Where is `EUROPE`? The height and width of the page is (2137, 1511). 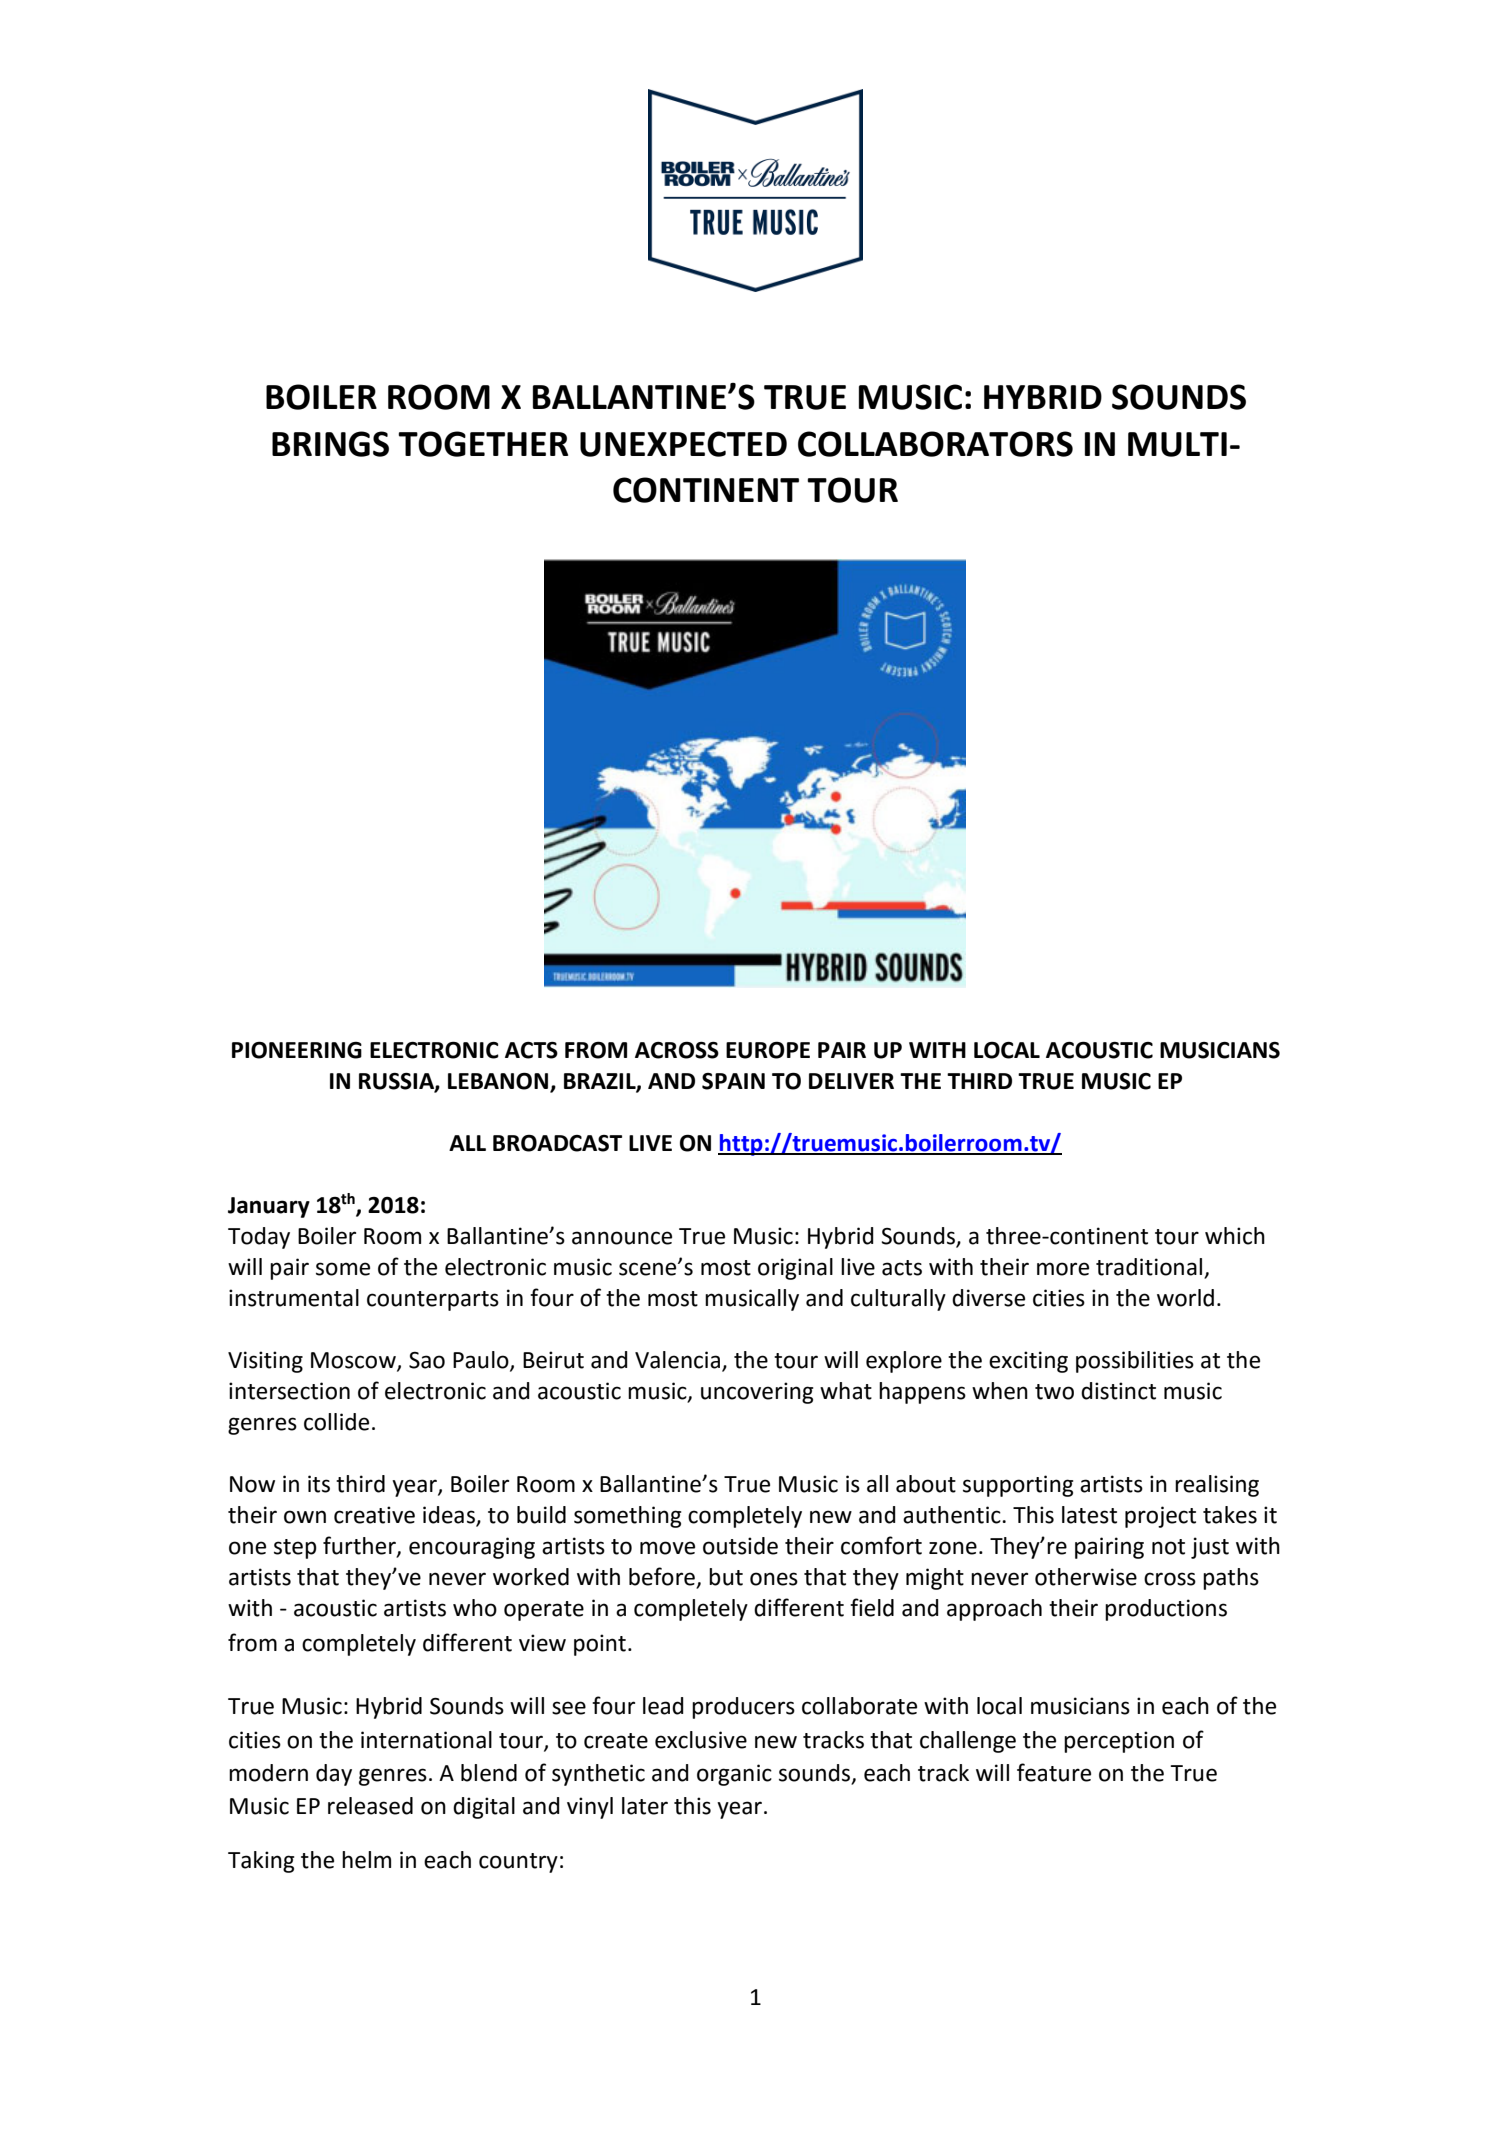 EUROPE is located at coordinates (768, 1050).
